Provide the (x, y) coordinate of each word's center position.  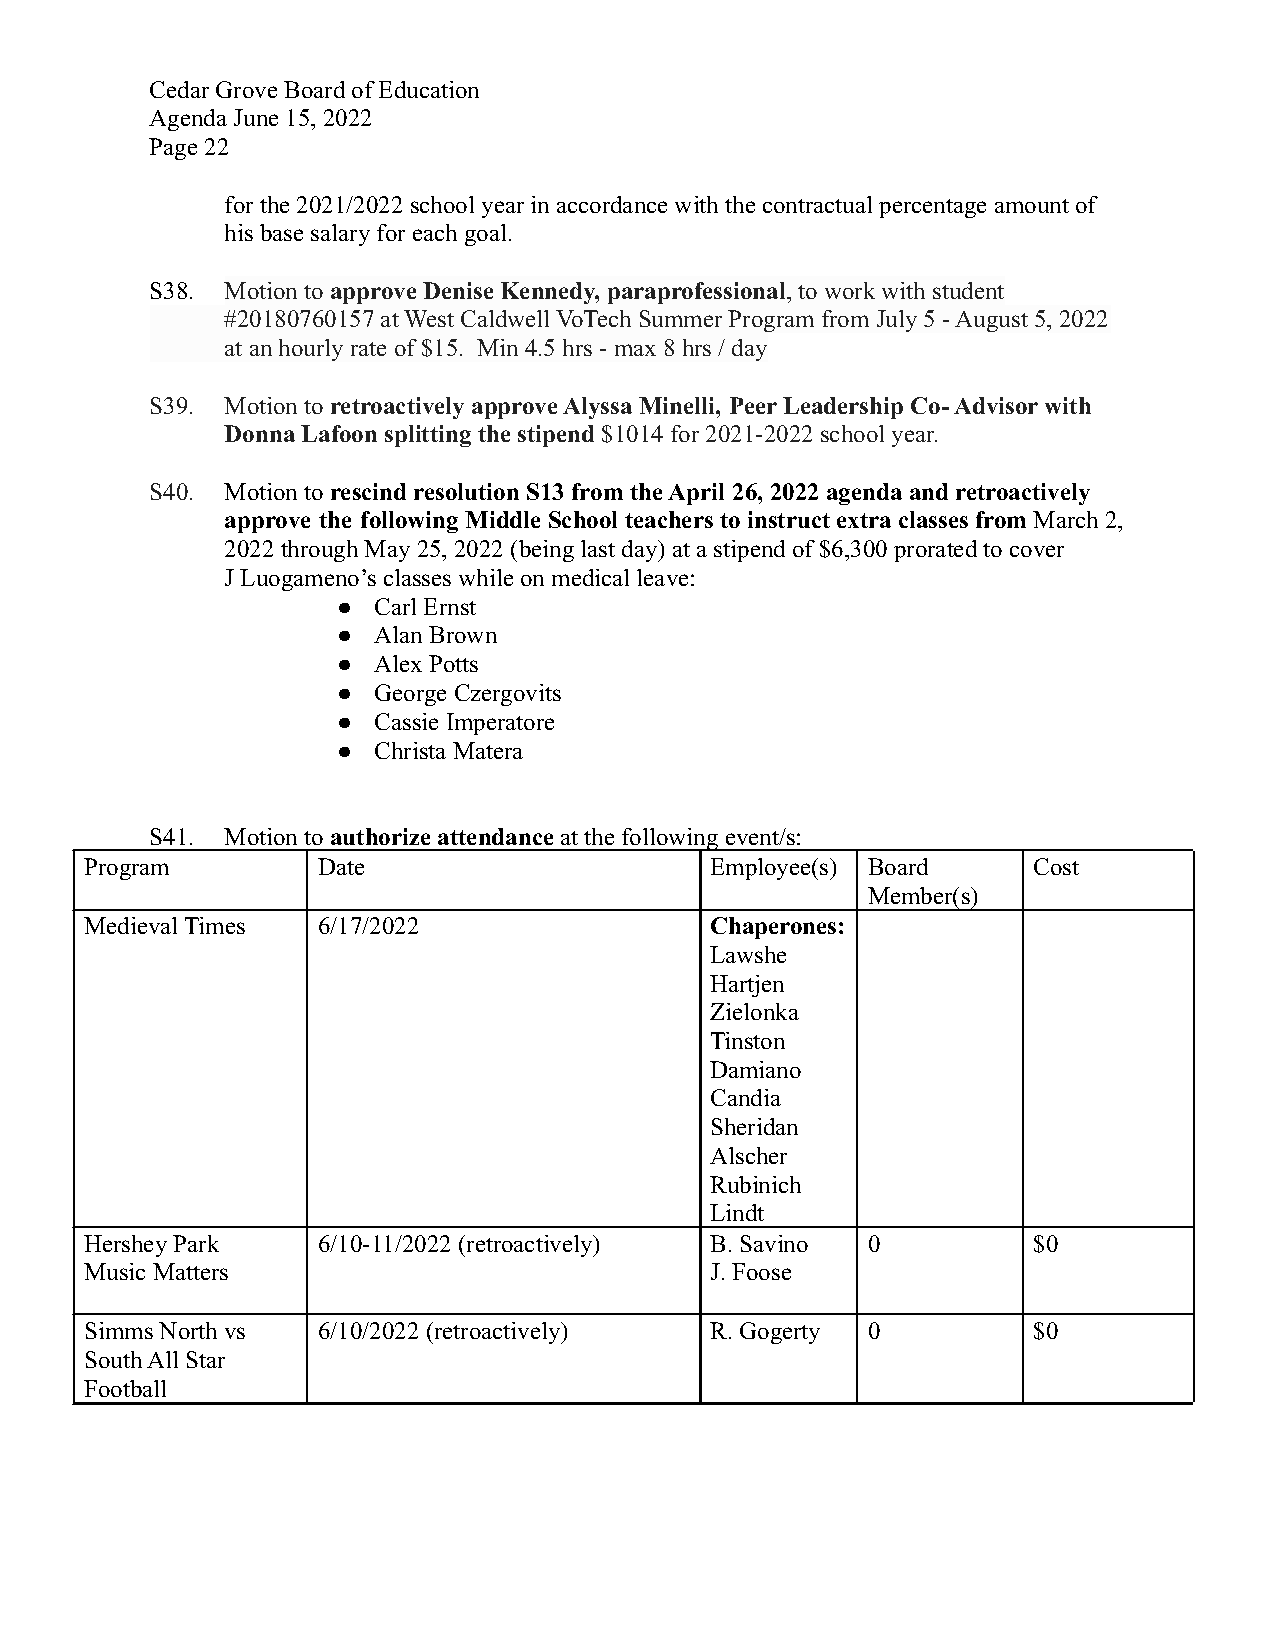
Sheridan (755, 1126)
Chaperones (773, 928)
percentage (932, 208)
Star (206, 1359)
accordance (612, 204)
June (256, 117)
